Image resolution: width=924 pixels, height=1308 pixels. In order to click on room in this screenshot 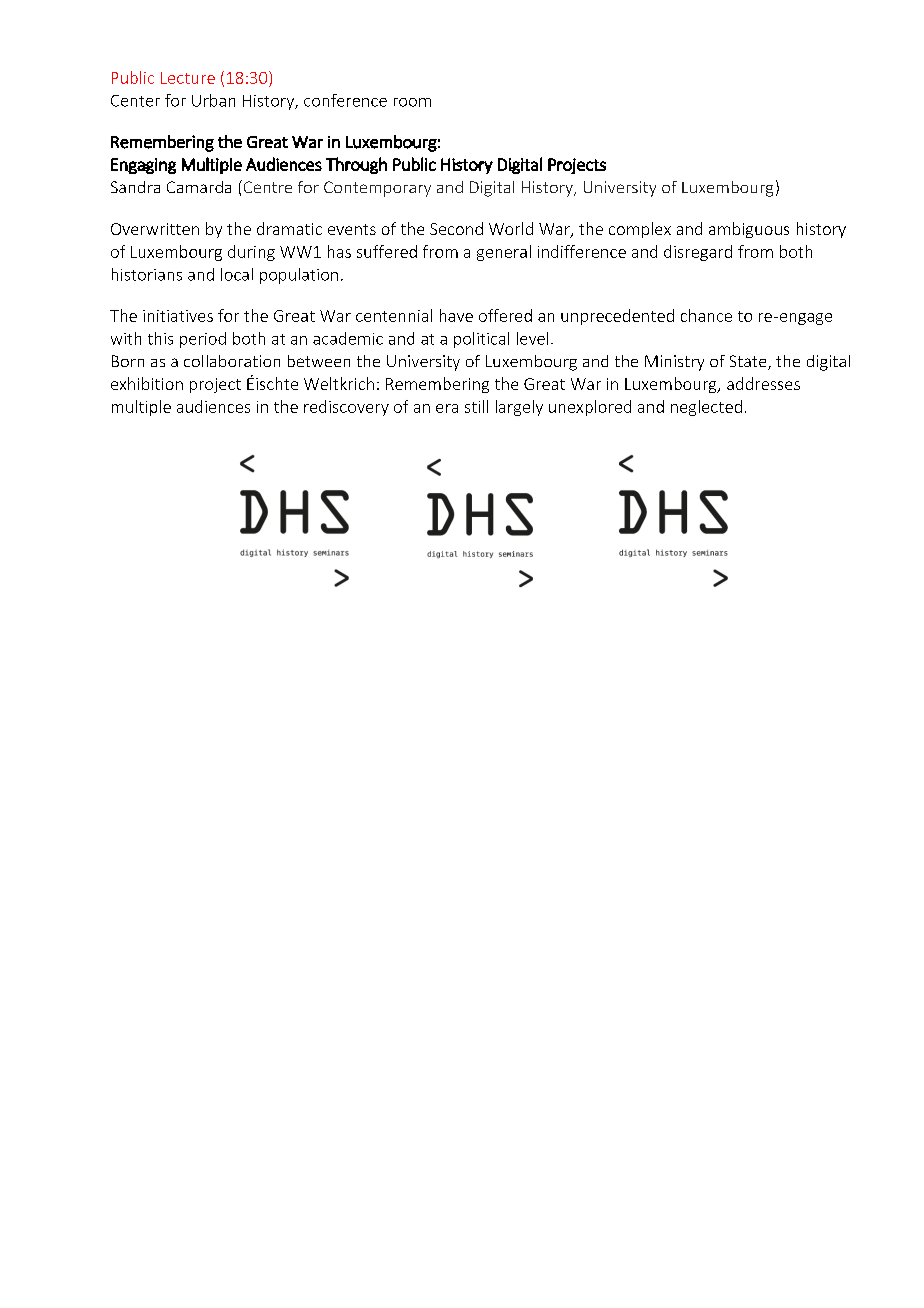, I will do `click(412, 102)`.
